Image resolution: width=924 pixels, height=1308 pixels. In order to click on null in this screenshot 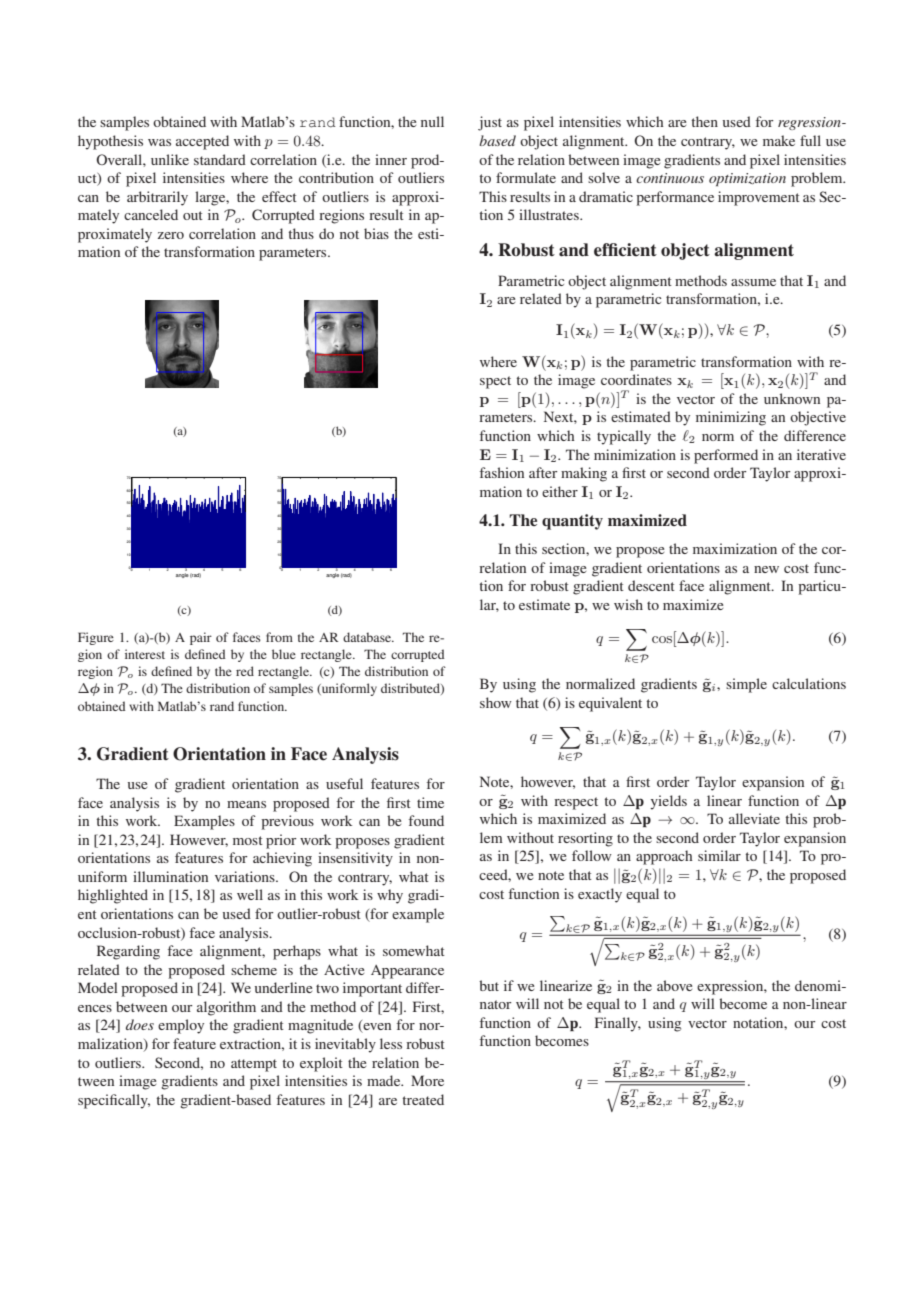, I will do `click(432, 121)`.
